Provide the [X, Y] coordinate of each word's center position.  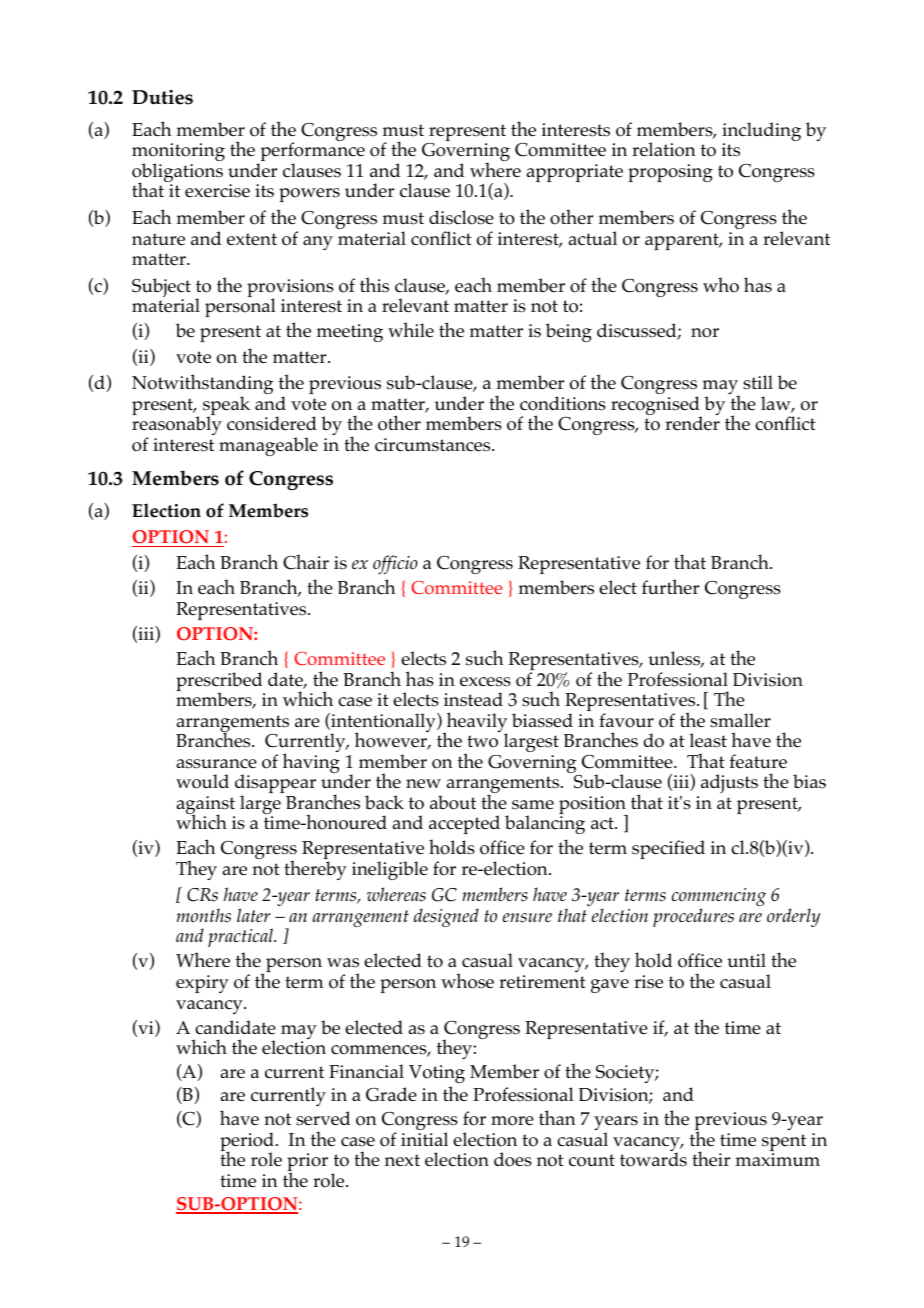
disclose [461, 217]
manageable [268, 446]
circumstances [434, 445]
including [761, 133]
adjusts [729, 783]
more [512, 1121]
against [206, 806]
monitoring [178, 154]
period [247, 1143]
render [692, 423]
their [711, 1159]
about [453, 802]
